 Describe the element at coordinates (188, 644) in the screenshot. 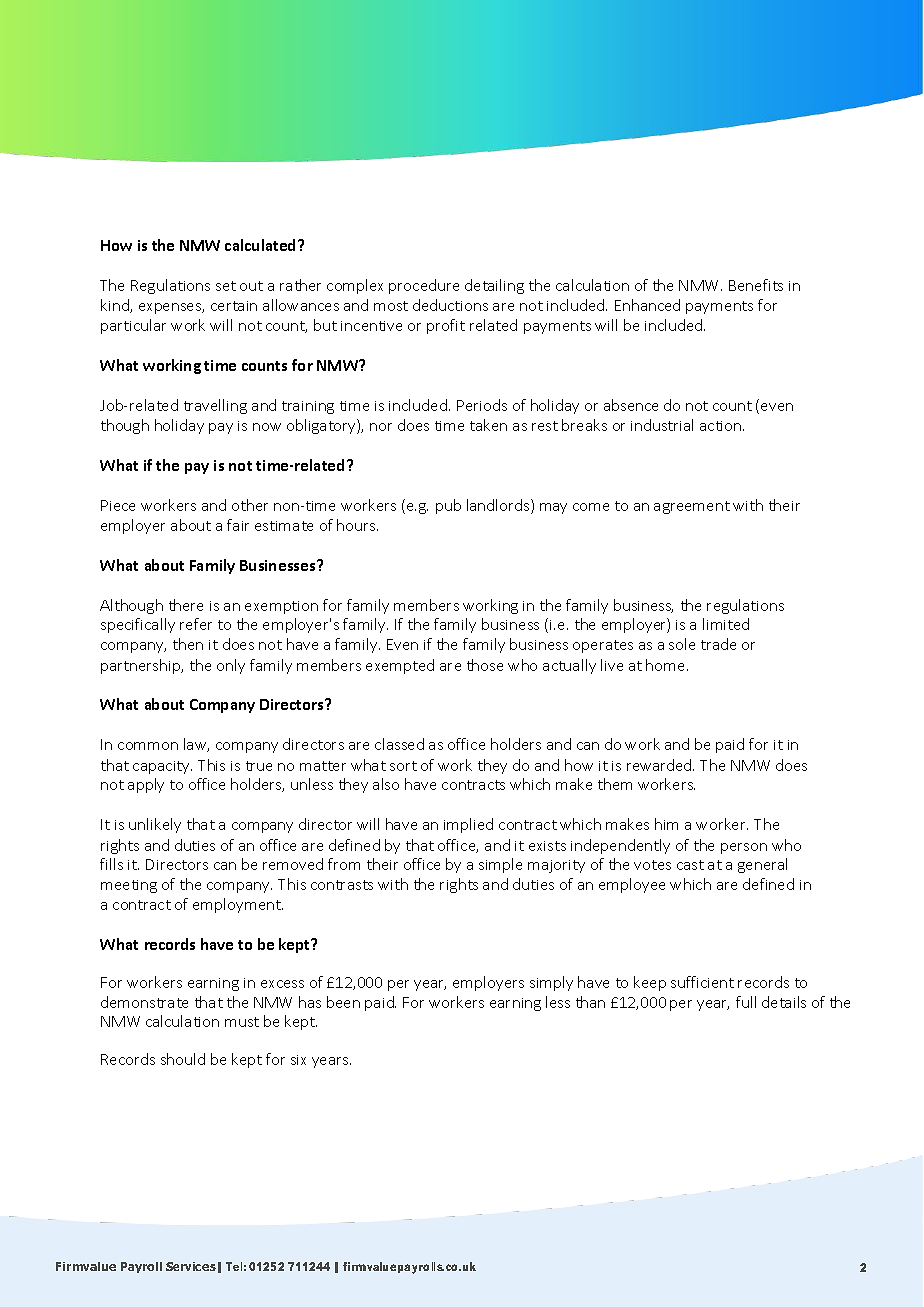

I see `then` at that location.
